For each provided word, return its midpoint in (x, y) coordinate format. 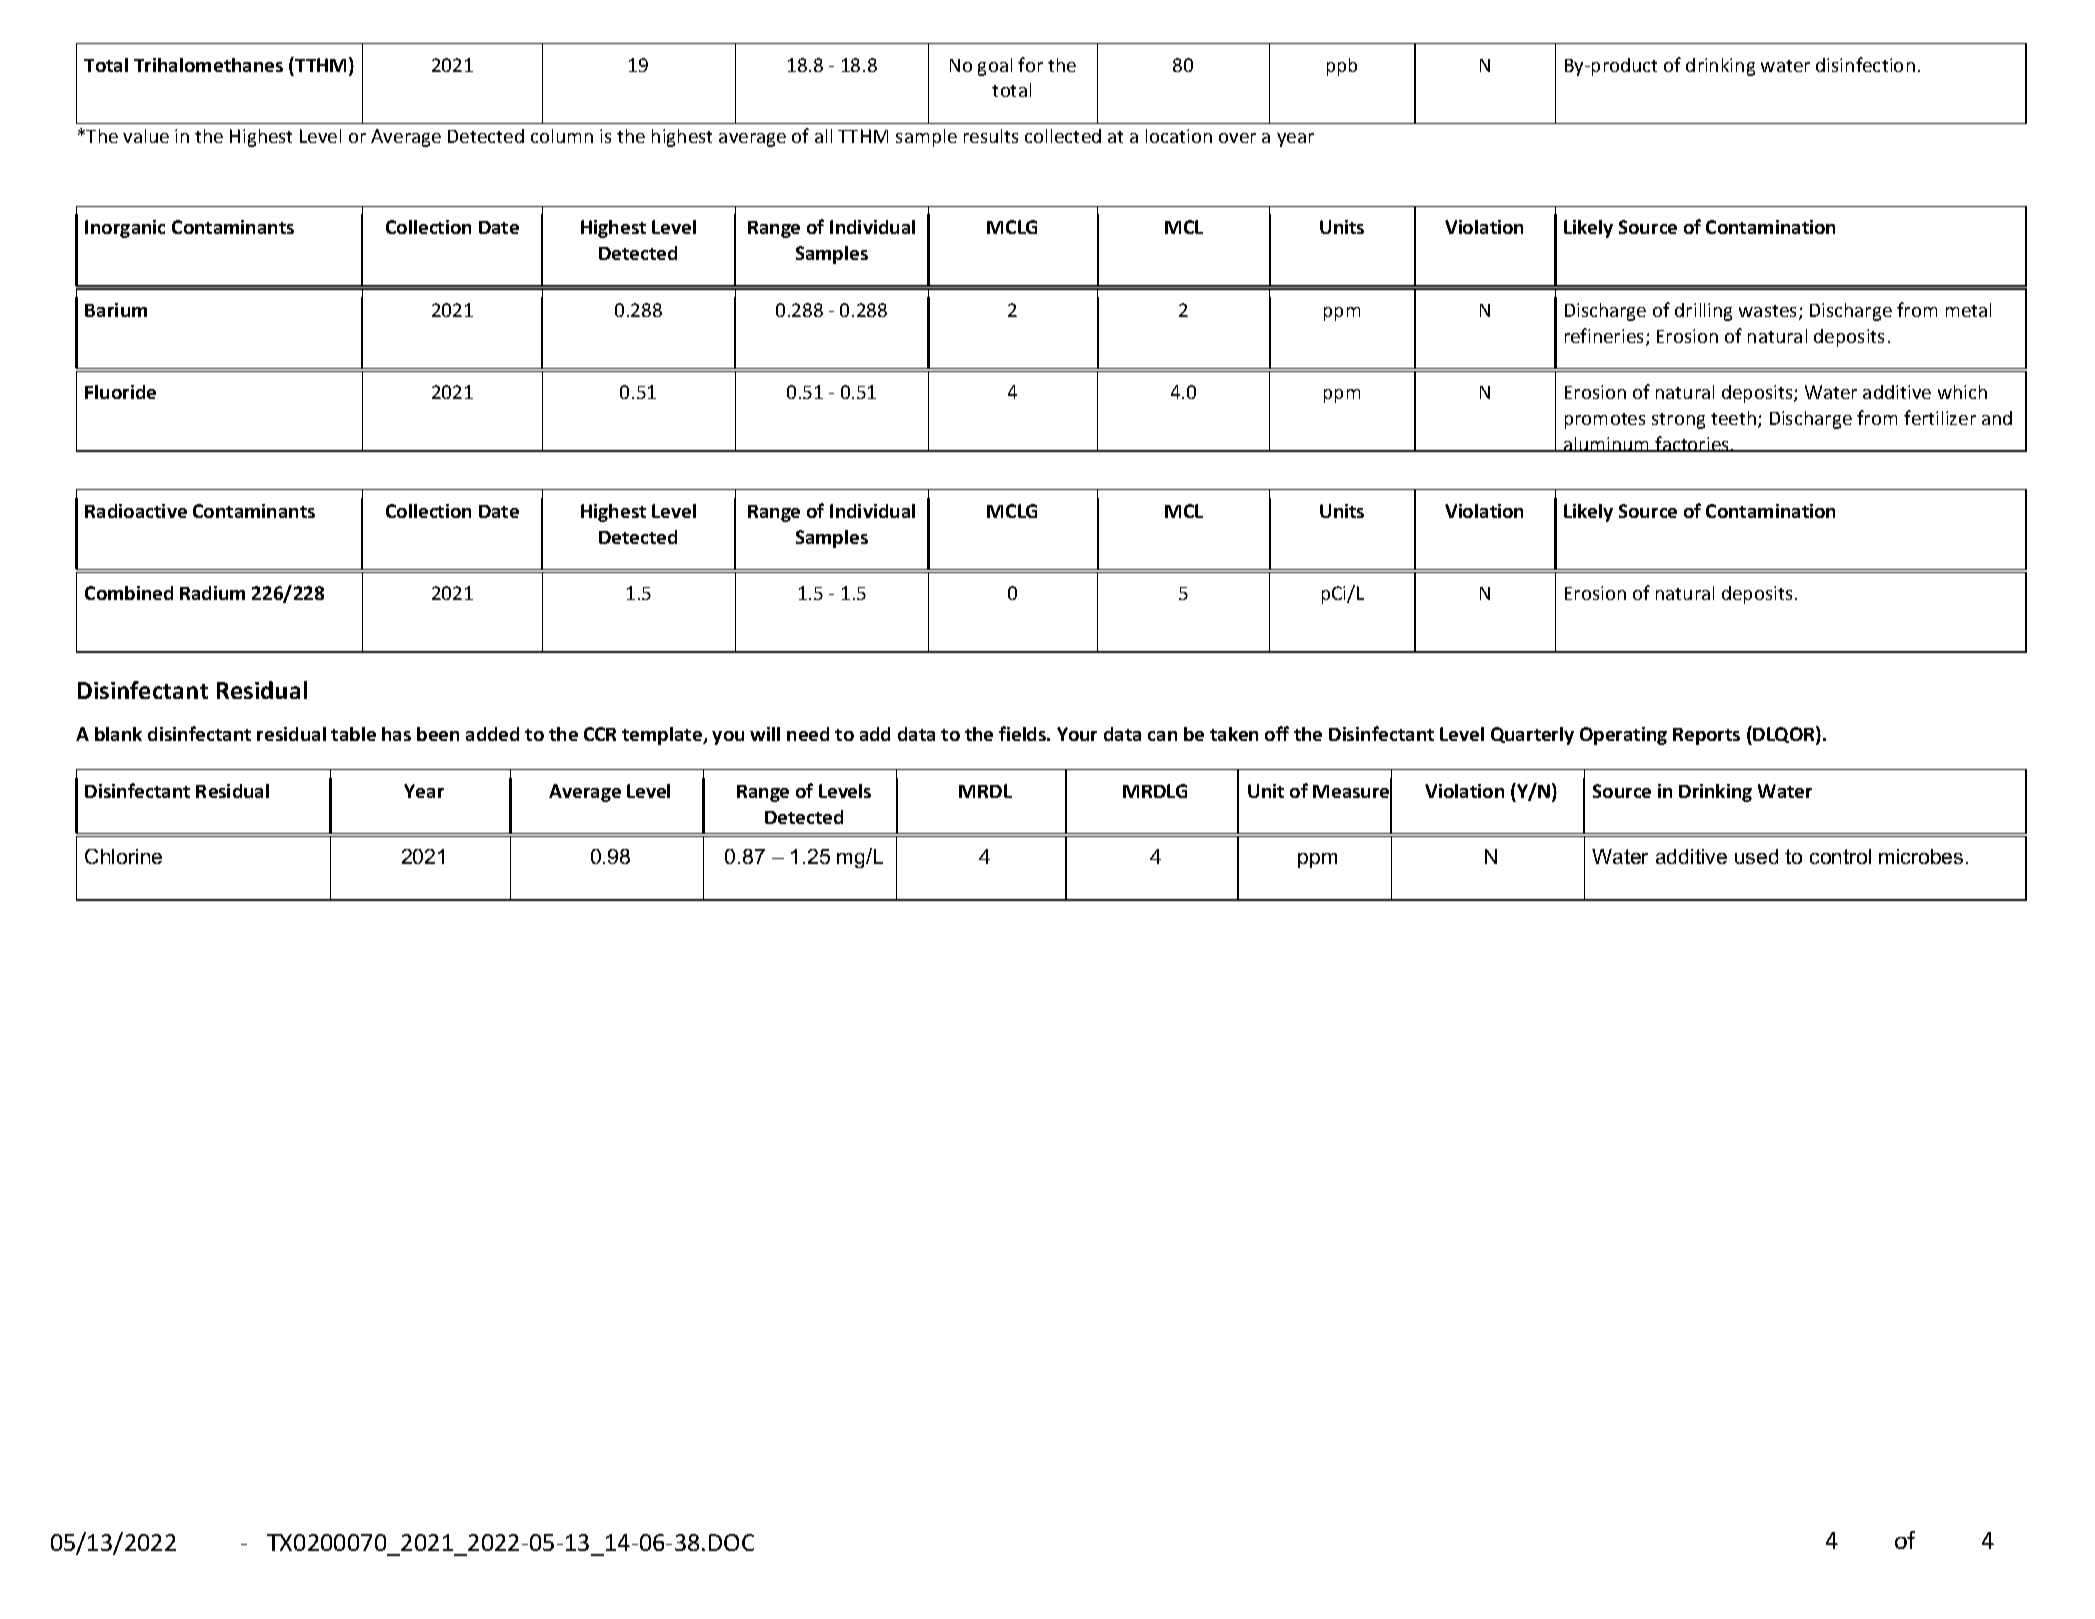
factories (1692, 444)
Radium (212, 593)
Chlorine (123, 856)
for (1030, 64)
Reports (1706, 736)
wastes (1769, 312)
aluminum (1607, 444)
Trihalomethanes (208, 65)
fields (1024, 733)
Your (1077, 734)
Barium (116, 310)
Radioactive (136, 511)
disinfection (1865, 64)
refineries (1606, 337)
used (1756, 856)
